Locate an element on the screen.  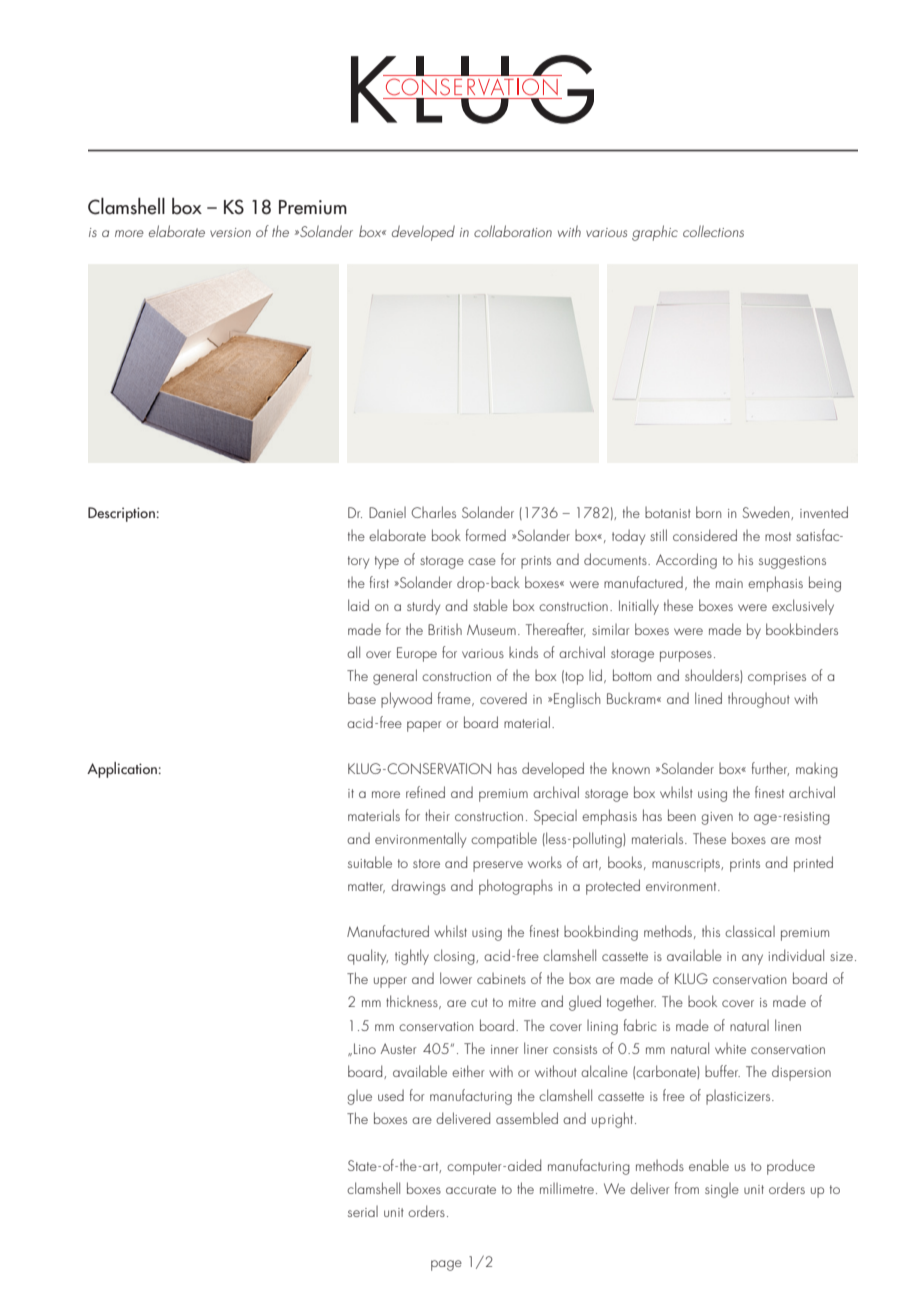
Application is located at coordinates (122, 770).
